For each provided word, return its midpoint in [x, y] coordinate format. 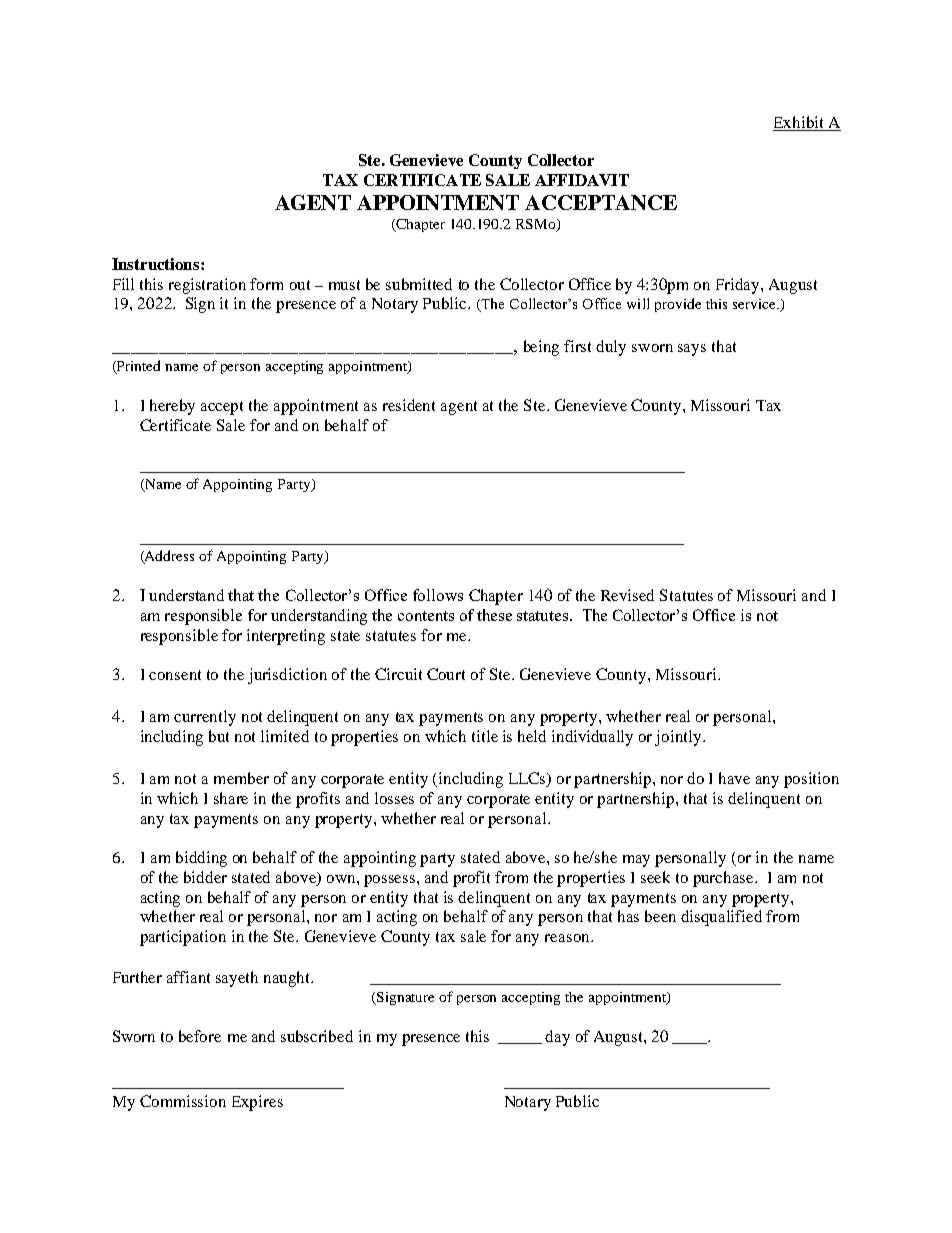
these [494, 615]
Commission [183, 1101]
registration [207, 286]
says [692, 350]
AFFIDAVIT [582, 180]
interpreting [286, 637]
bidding [201, 859]
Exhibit [799, 123]
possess [391, 881]
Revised [627, 595]
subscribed [317, 1036]
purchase [724, 879]
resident [409, 405]
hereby [172, 407]
